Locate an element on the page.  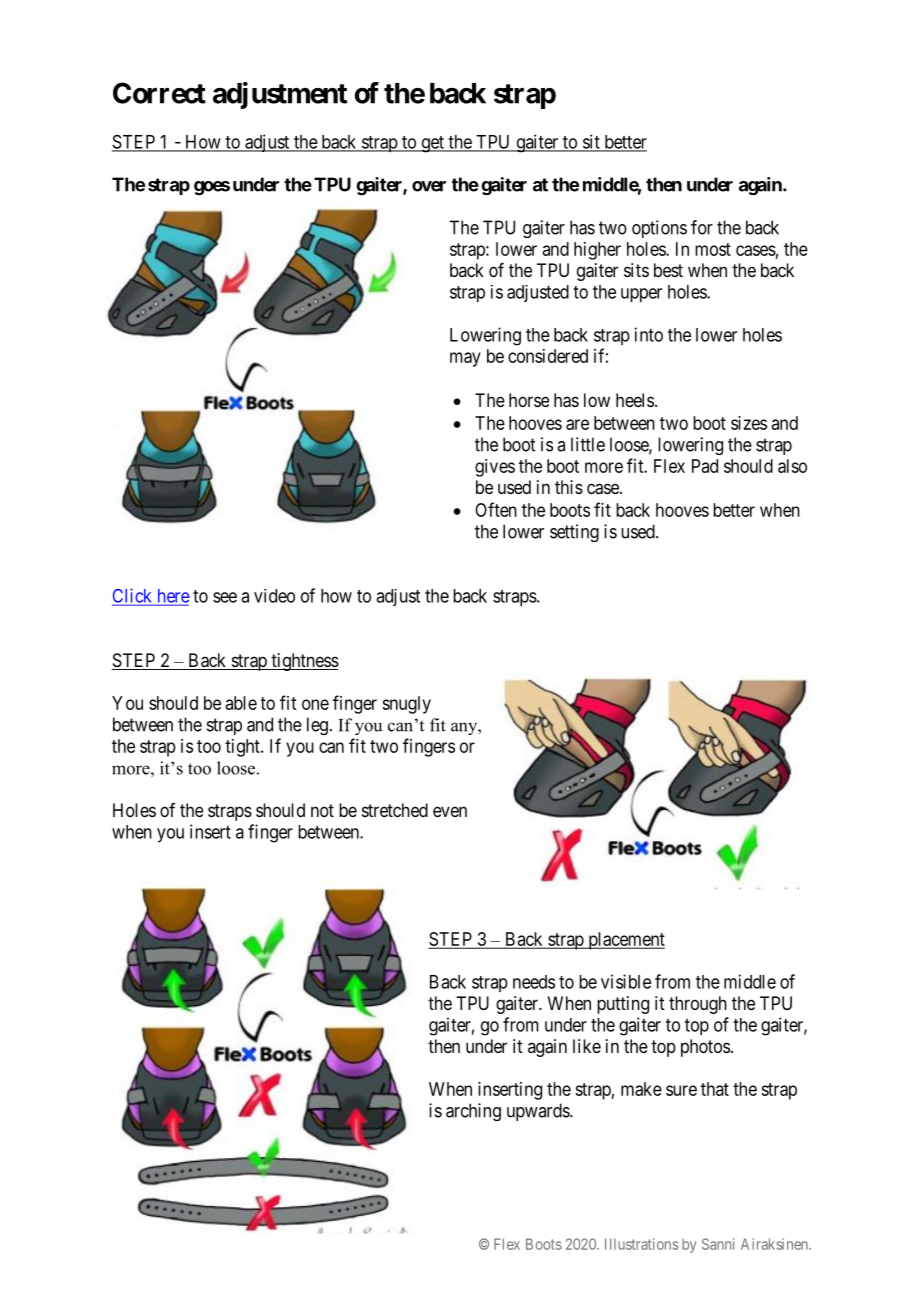
arching is located at coordinates (473, 1112).
